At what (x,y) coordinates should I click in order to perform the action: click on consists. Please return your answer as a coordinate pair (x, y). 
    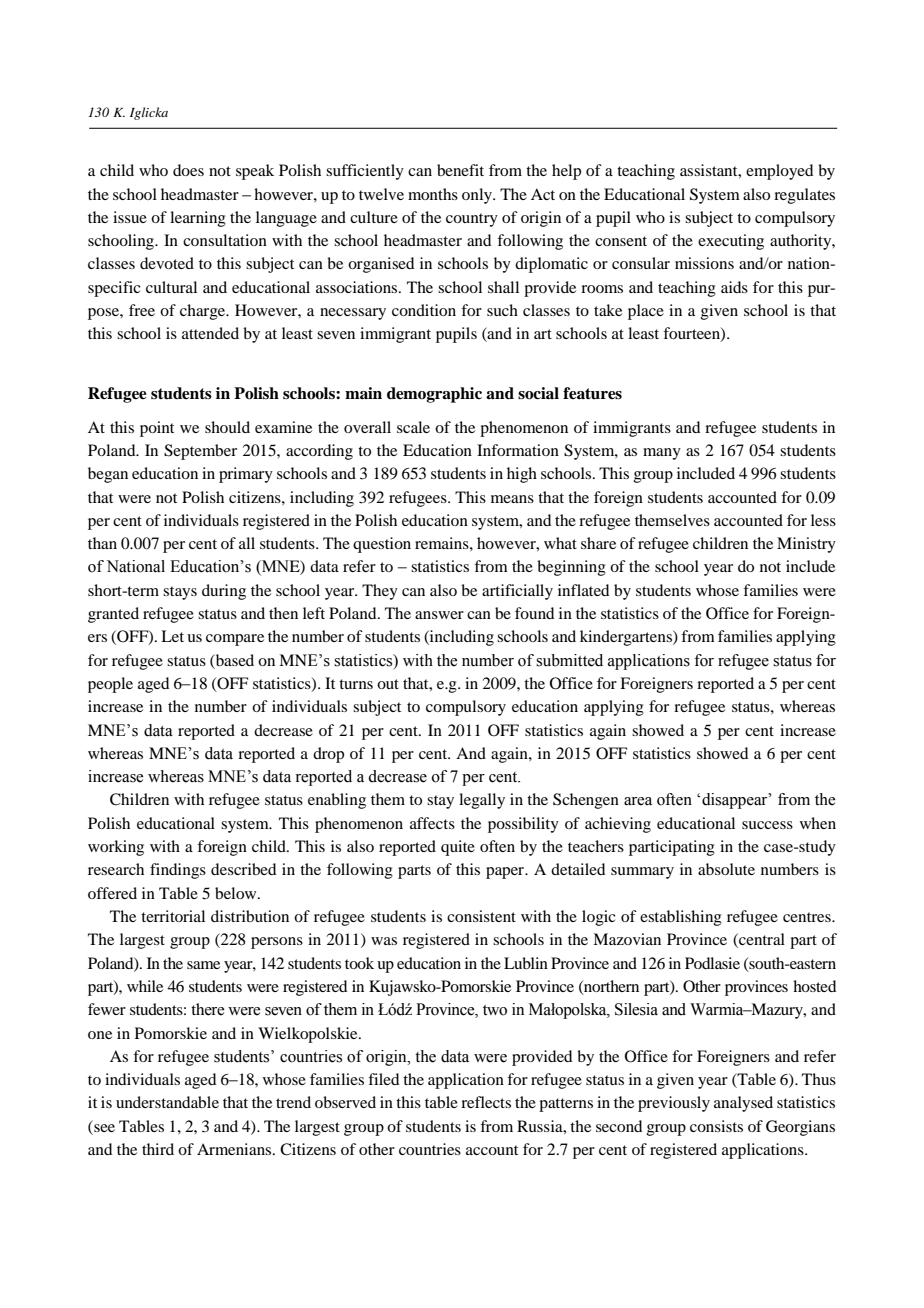
    Looking at the image, I should click on (716, 1126).
